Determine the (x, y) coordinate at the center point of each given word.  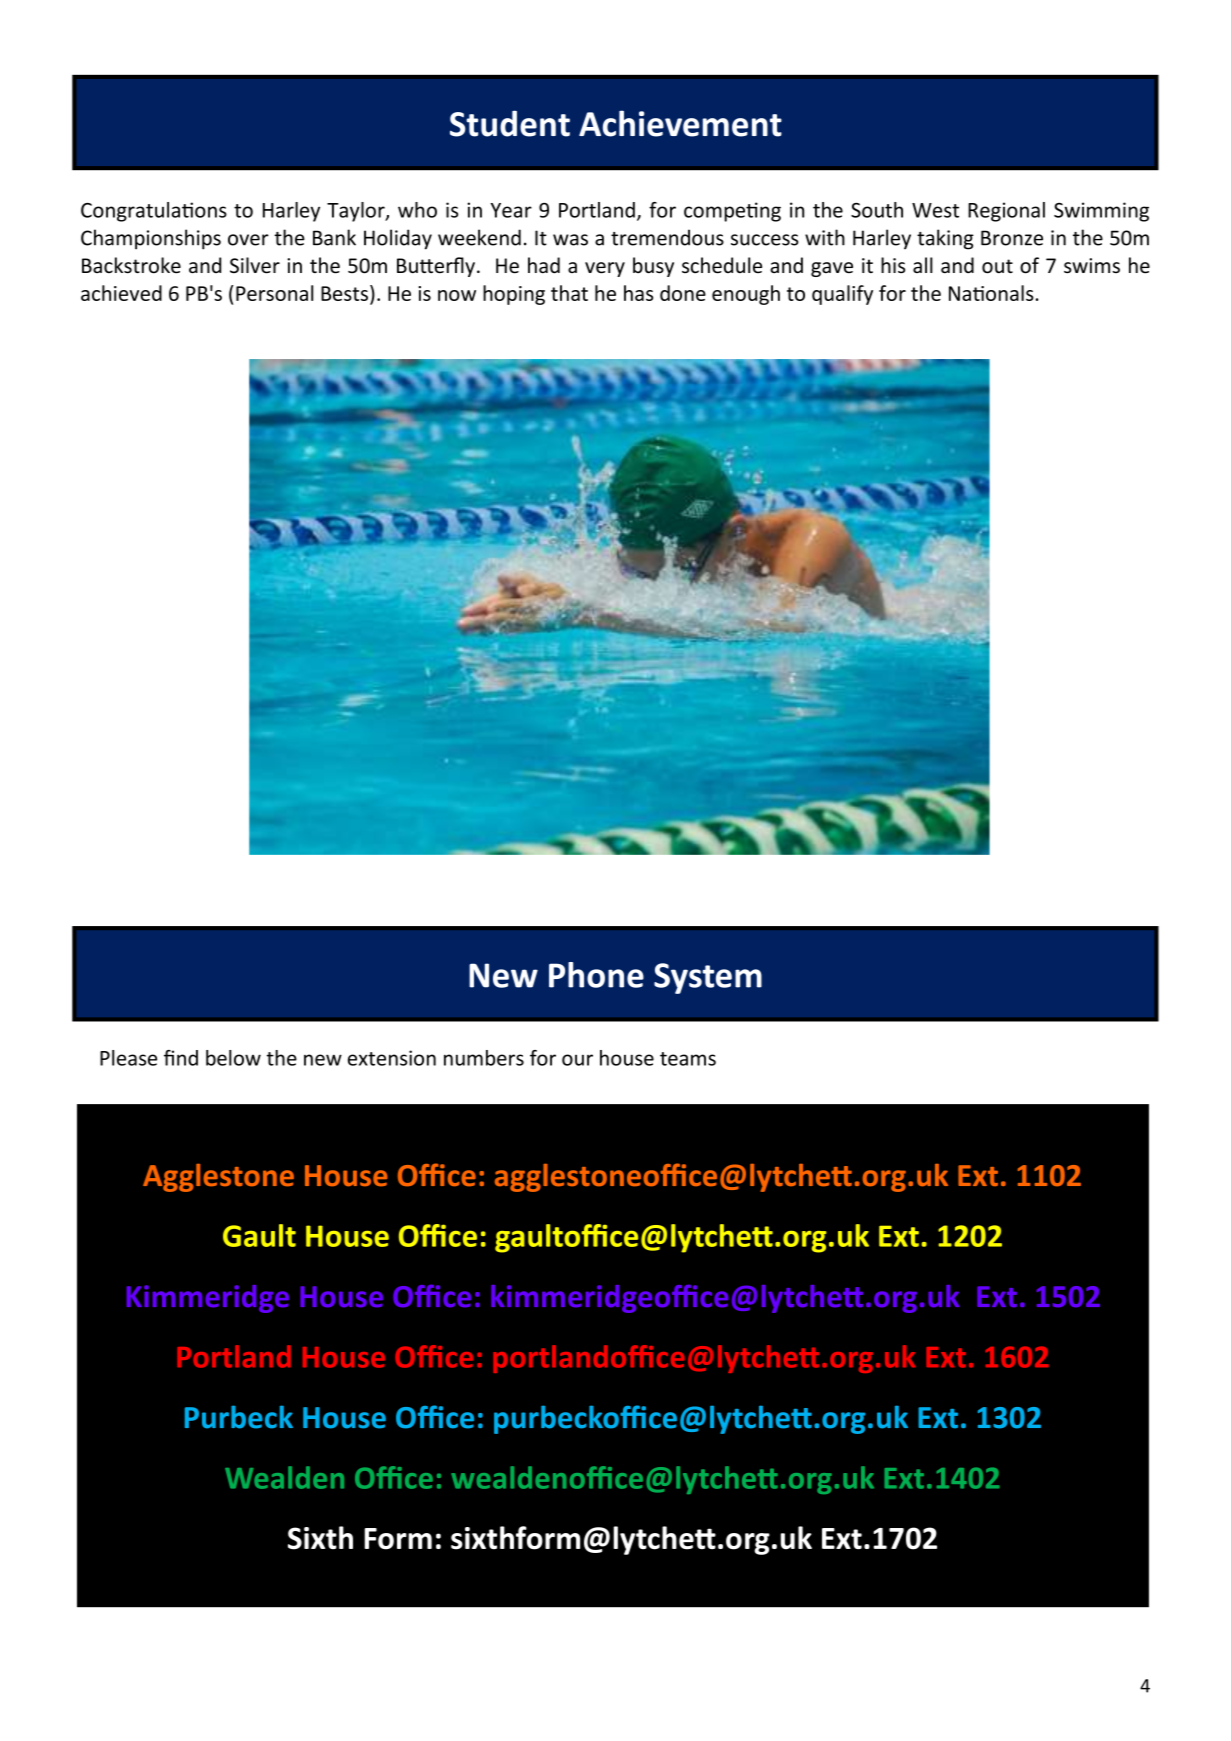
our (577, 1060)
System (708, 978)
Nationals (991, 293)
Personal (274, 293)
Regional (1006, 212)
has (638, 293)
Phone (596, 975)
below (233, 1058)
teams (688, 1059)
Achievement (680, 123)
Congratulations (154, 212)
